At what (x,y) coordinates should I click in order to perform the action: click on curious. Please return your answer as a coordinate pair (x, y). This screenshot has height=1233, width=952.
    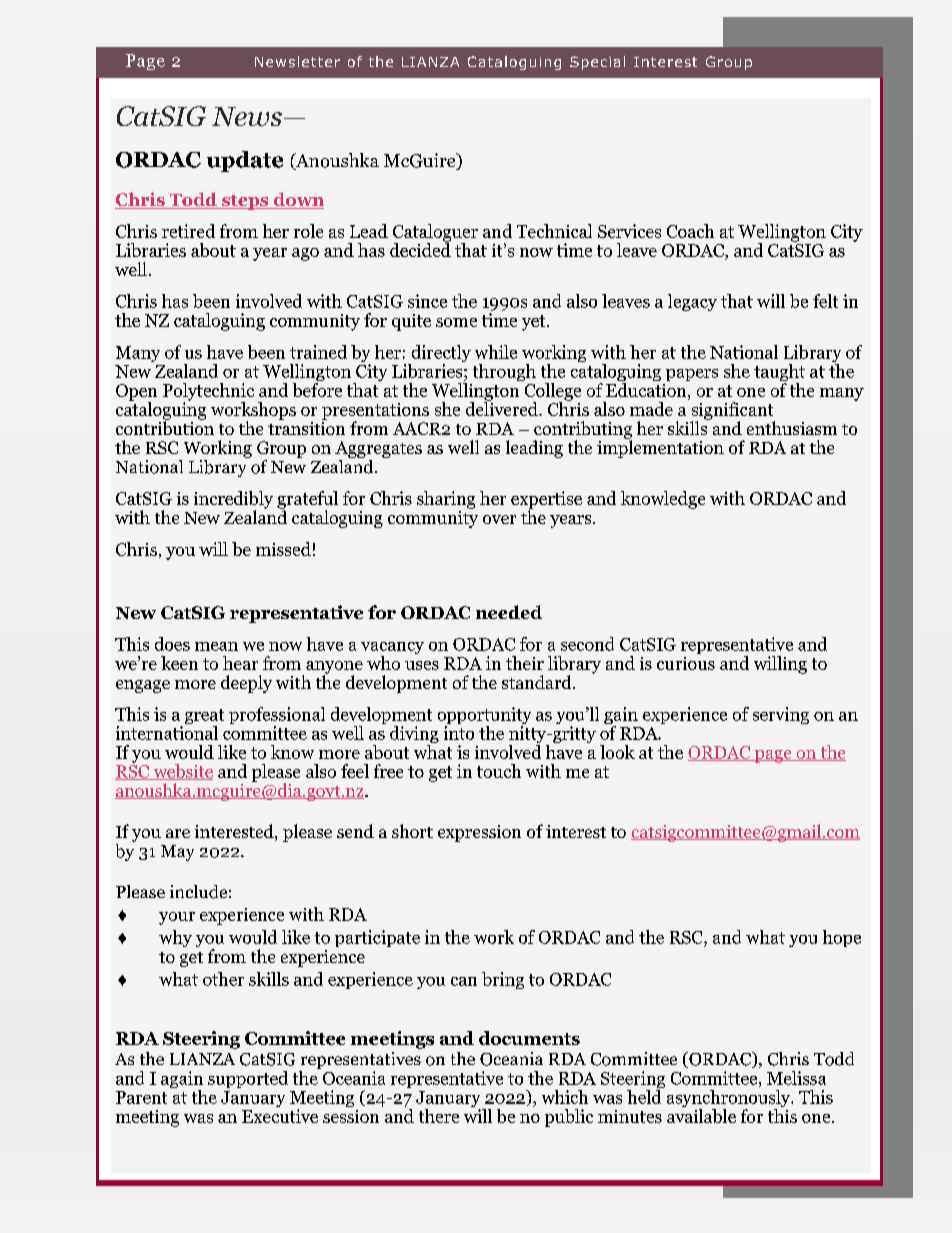
    Looking at the image, I should click on (686, 663).
